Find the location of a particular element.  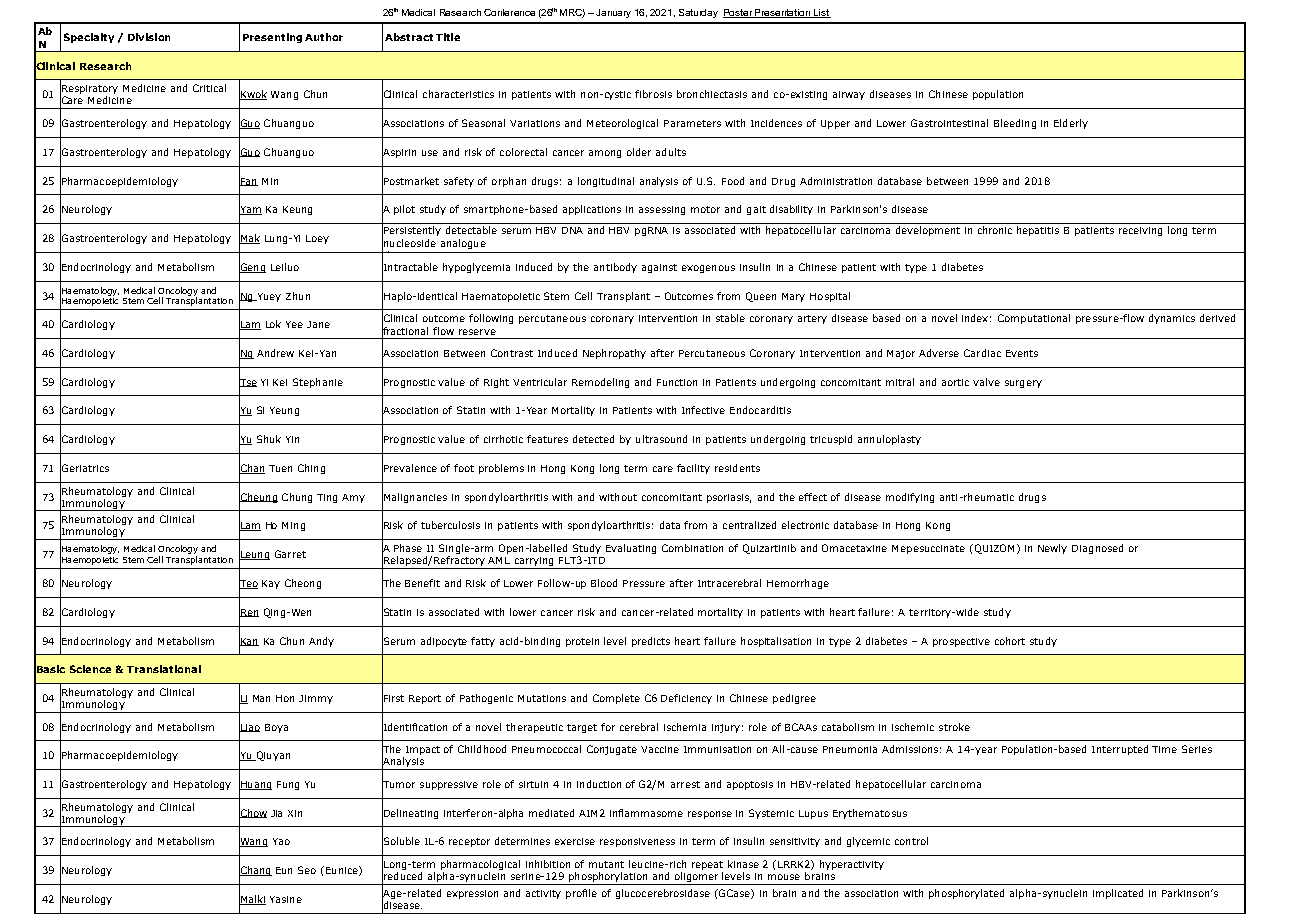

January is located at coordinates (613, 13).
